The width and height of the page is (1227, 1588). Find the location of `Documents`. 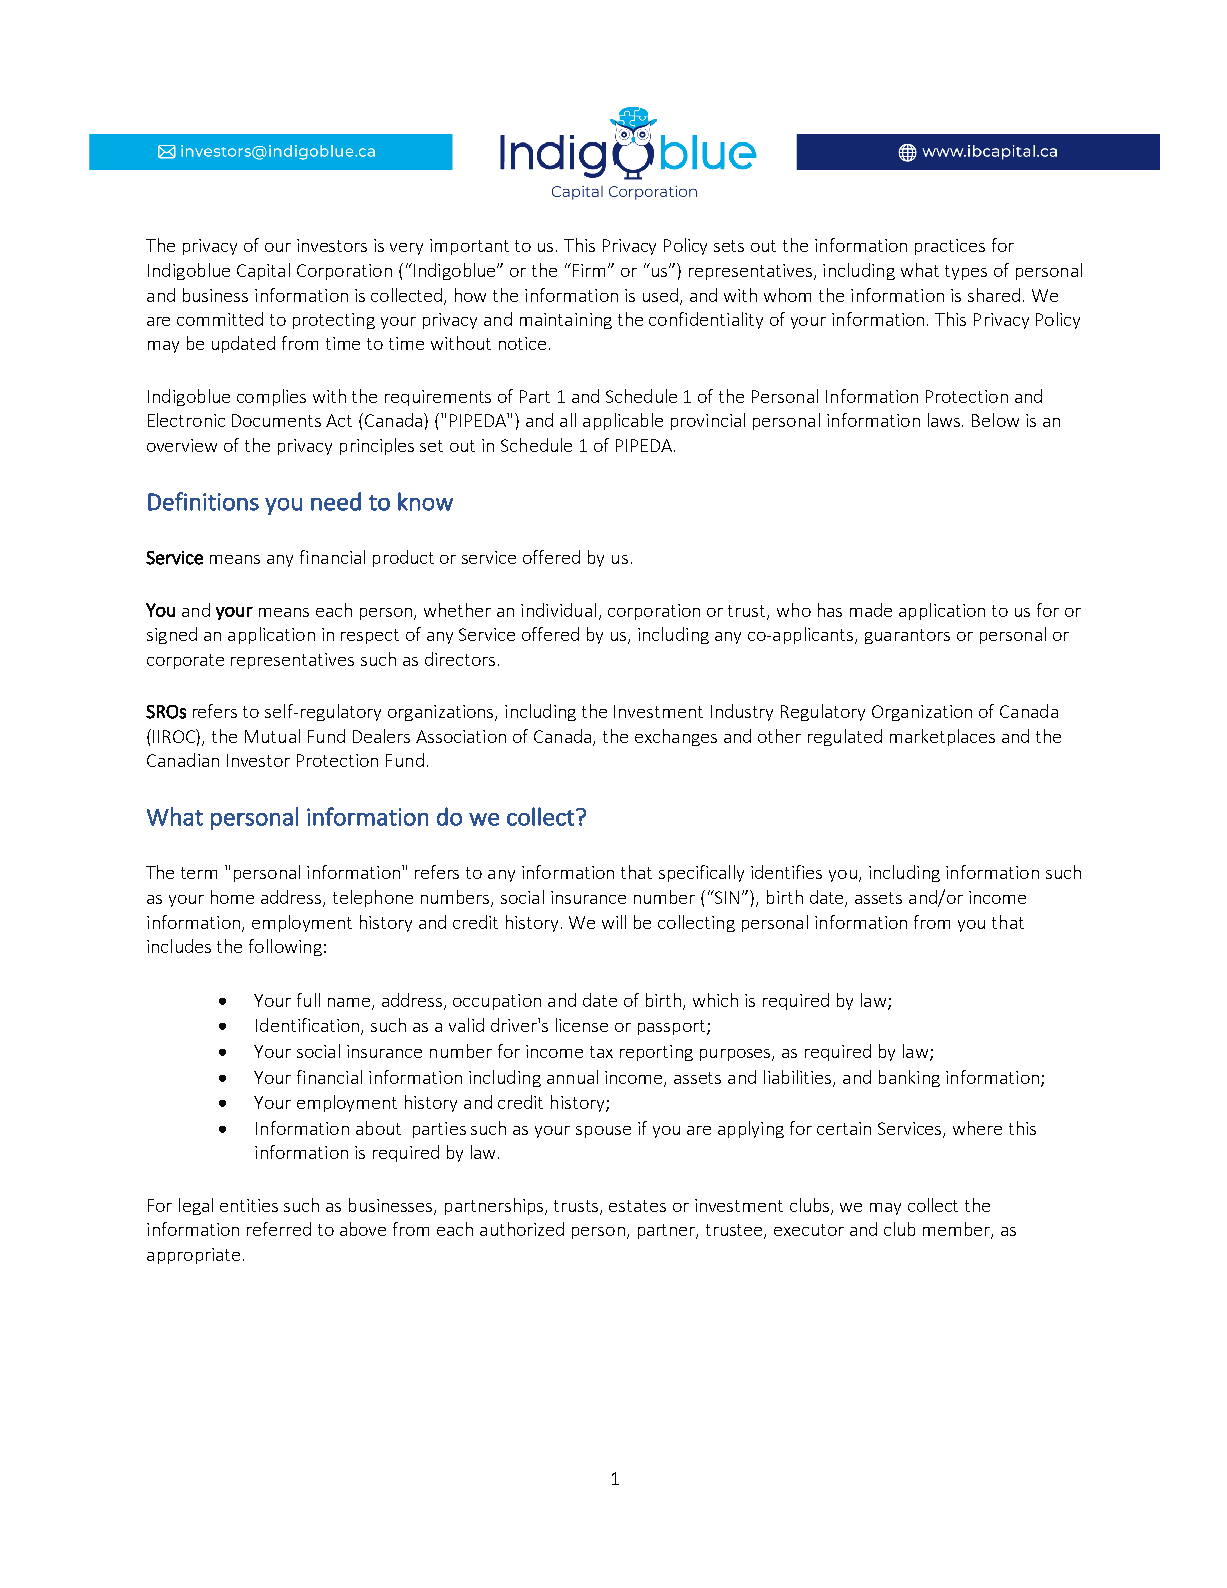

Documents is located at coordinates (276, 420).
